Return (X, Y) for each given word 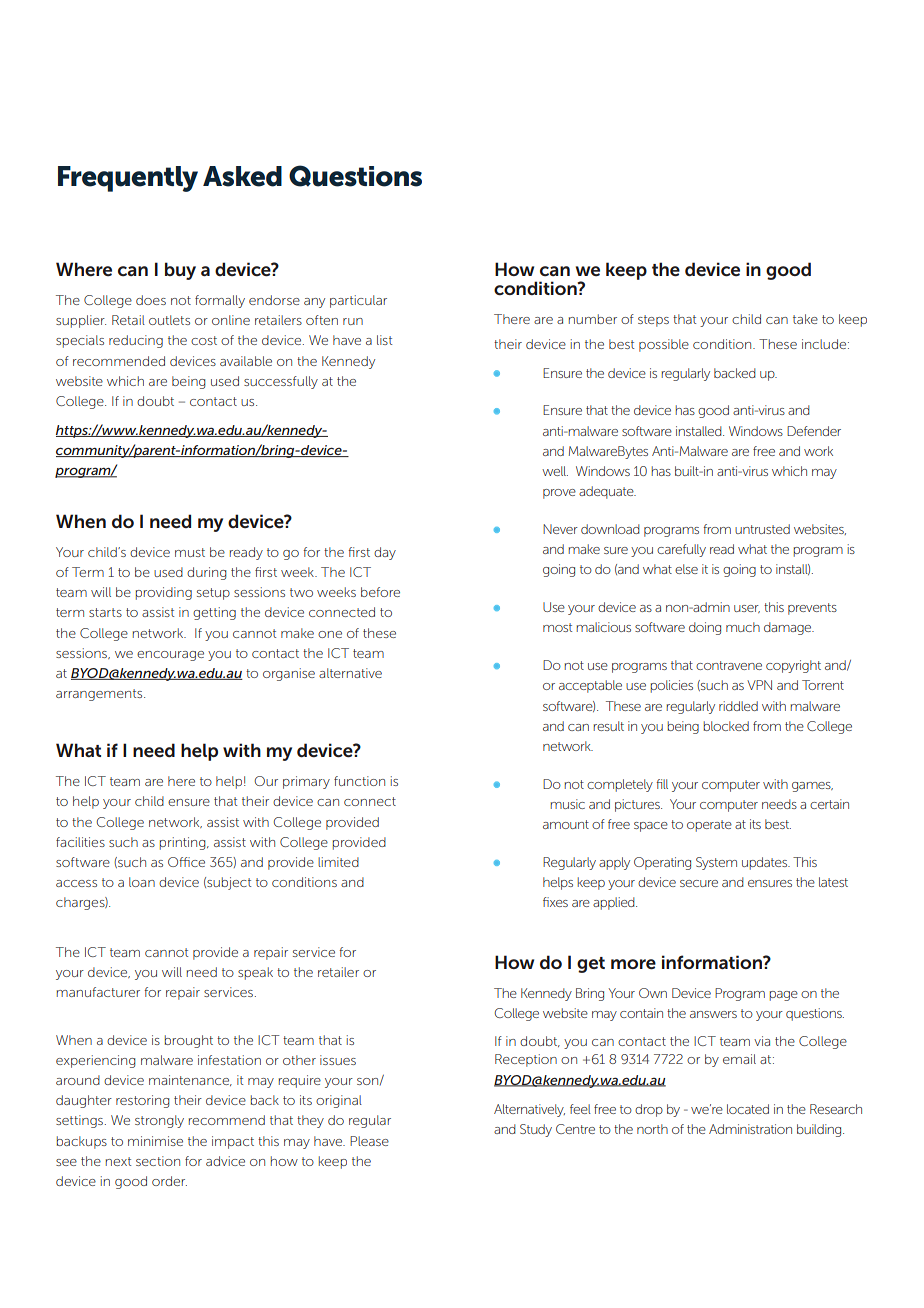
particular (358, 301)
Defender (814, 431)
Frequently (128, 179)
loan (142, 882)
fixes (555, 902)
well (555, 471)
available (246, 361)
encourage (170, 656)
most (557, 627)
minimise (155, 1141)
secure (699, 883)
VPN (759, 685)
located (748, 1109)
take (805, 319)
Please (369, 1141)
